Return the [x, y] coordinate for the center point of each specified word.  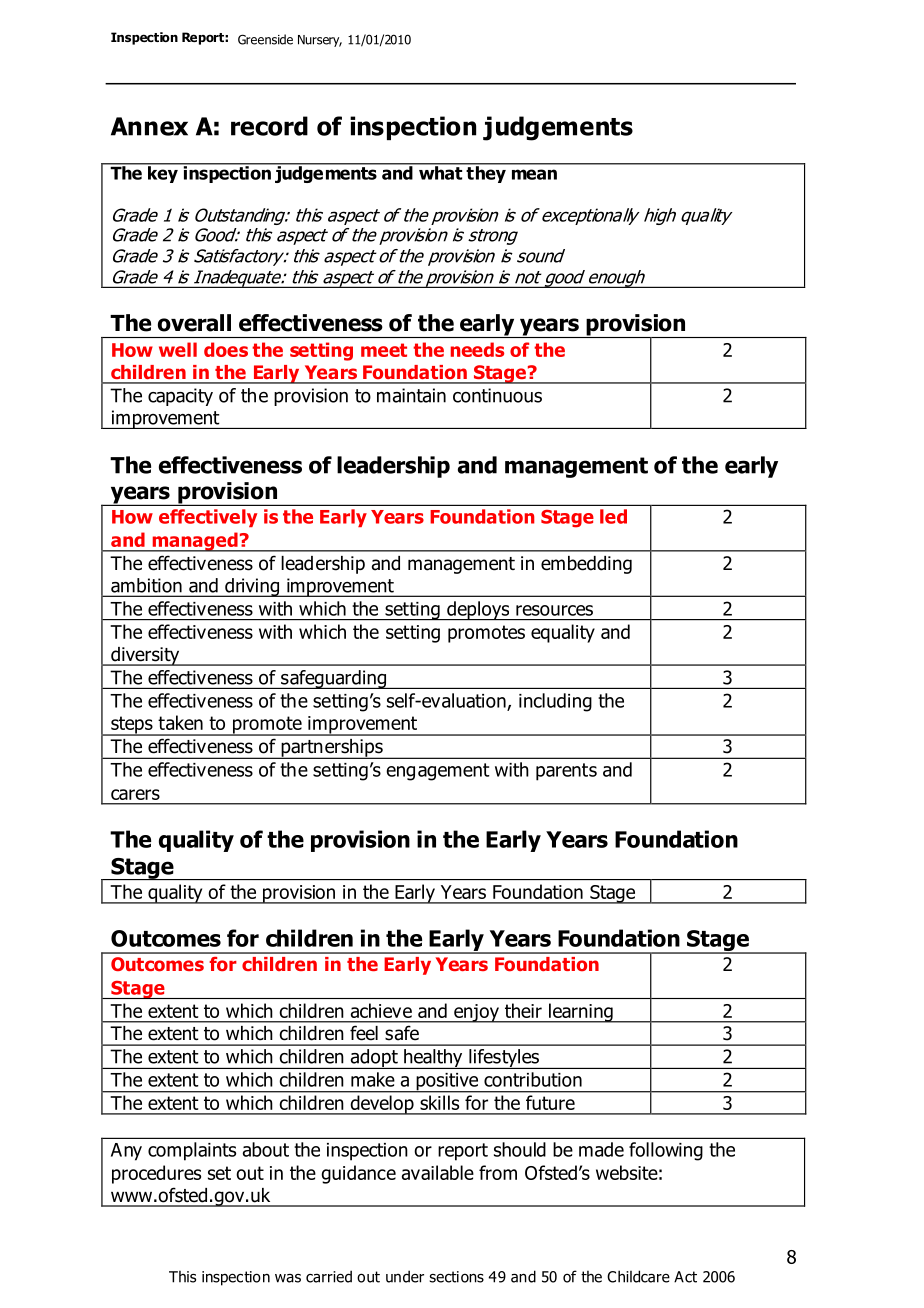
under [405, 1276]
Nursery [320, 41]
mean [534, 174]
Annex [149, 126]
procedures [156, 1174]
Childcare [638, 1276]
